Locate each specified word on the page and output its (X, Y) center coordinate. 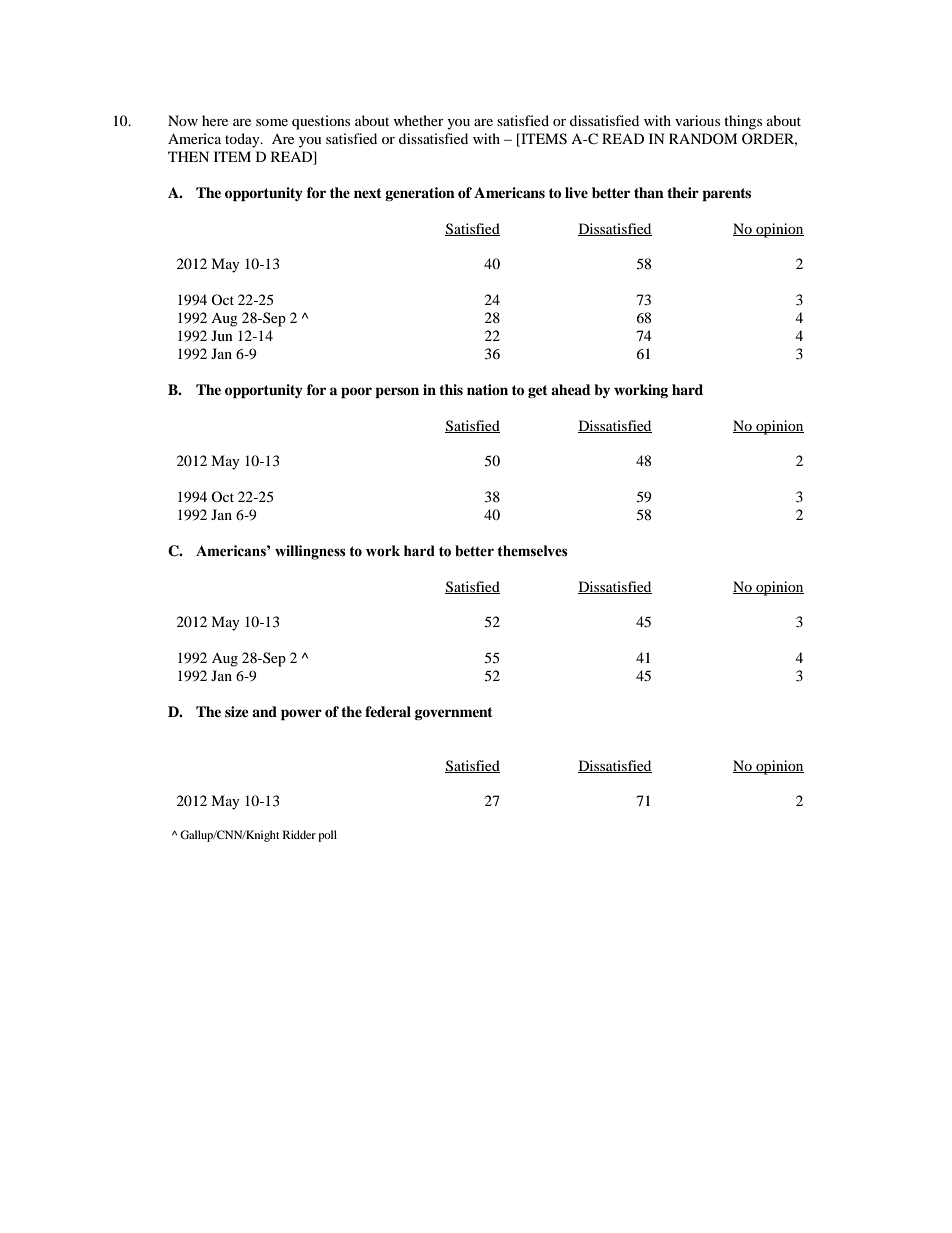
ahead (571, 389)
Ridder (299, 834)
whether (418, 120)
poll (327, 836)
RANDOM (703, 138)
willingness (310, 552)
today (243, 140)
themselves (532, 551)
